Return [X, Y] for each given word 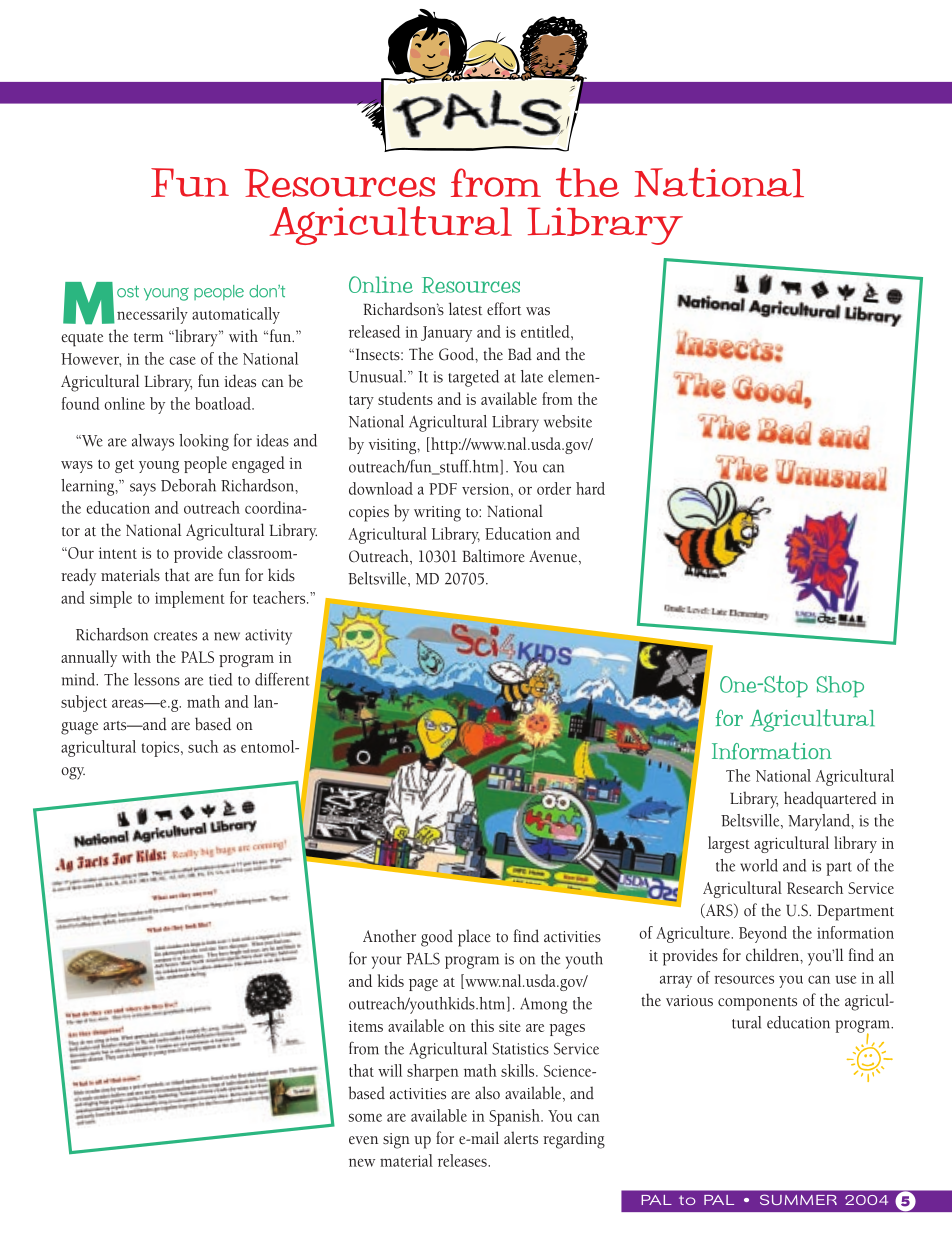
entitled [546, 331]
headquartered [830, 800]
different [282, 679]
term [148, 337]
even [363, 1140]
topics [162, 749]
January [446, 334]
